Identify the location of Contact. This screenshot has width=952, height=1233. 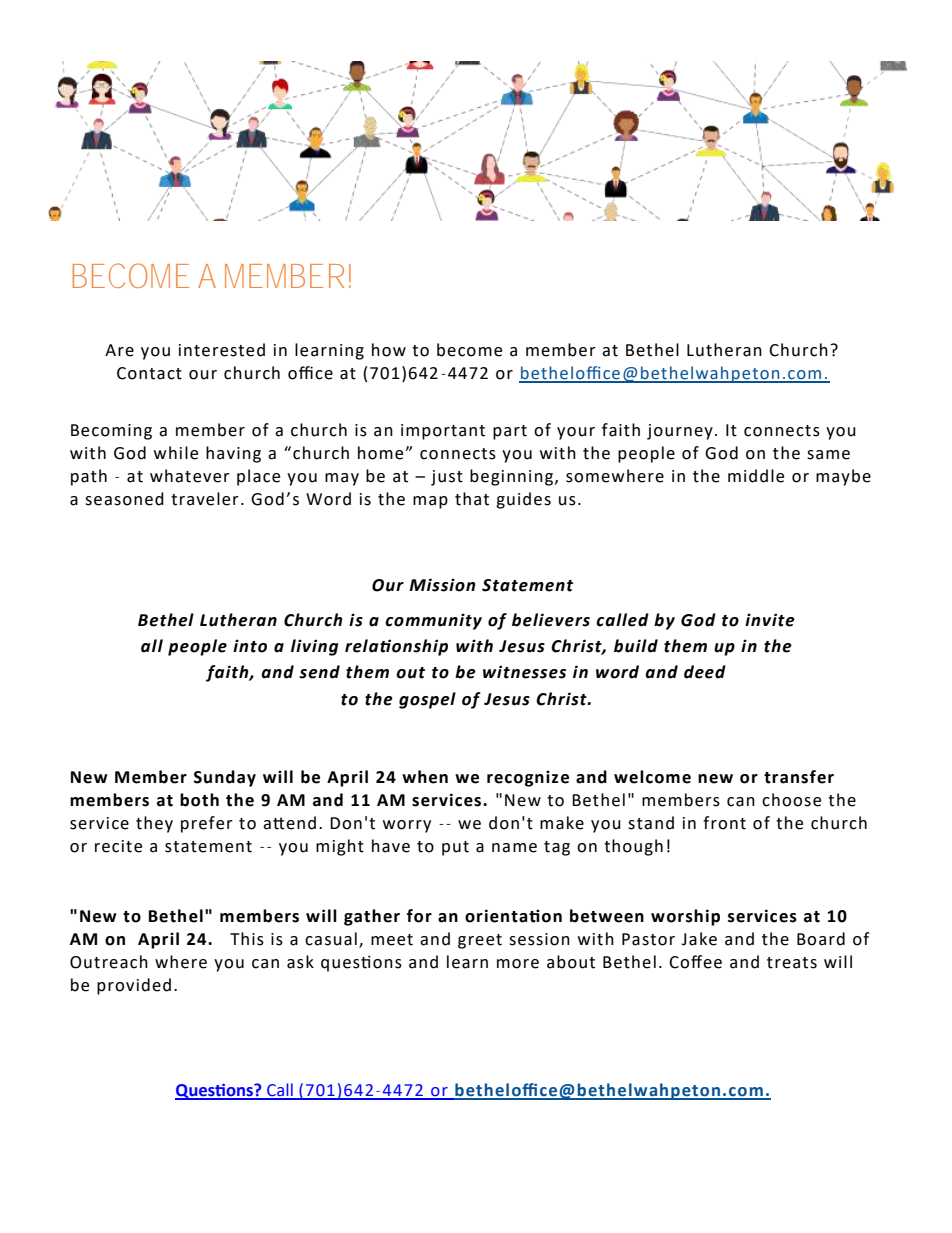
(149, 373).
